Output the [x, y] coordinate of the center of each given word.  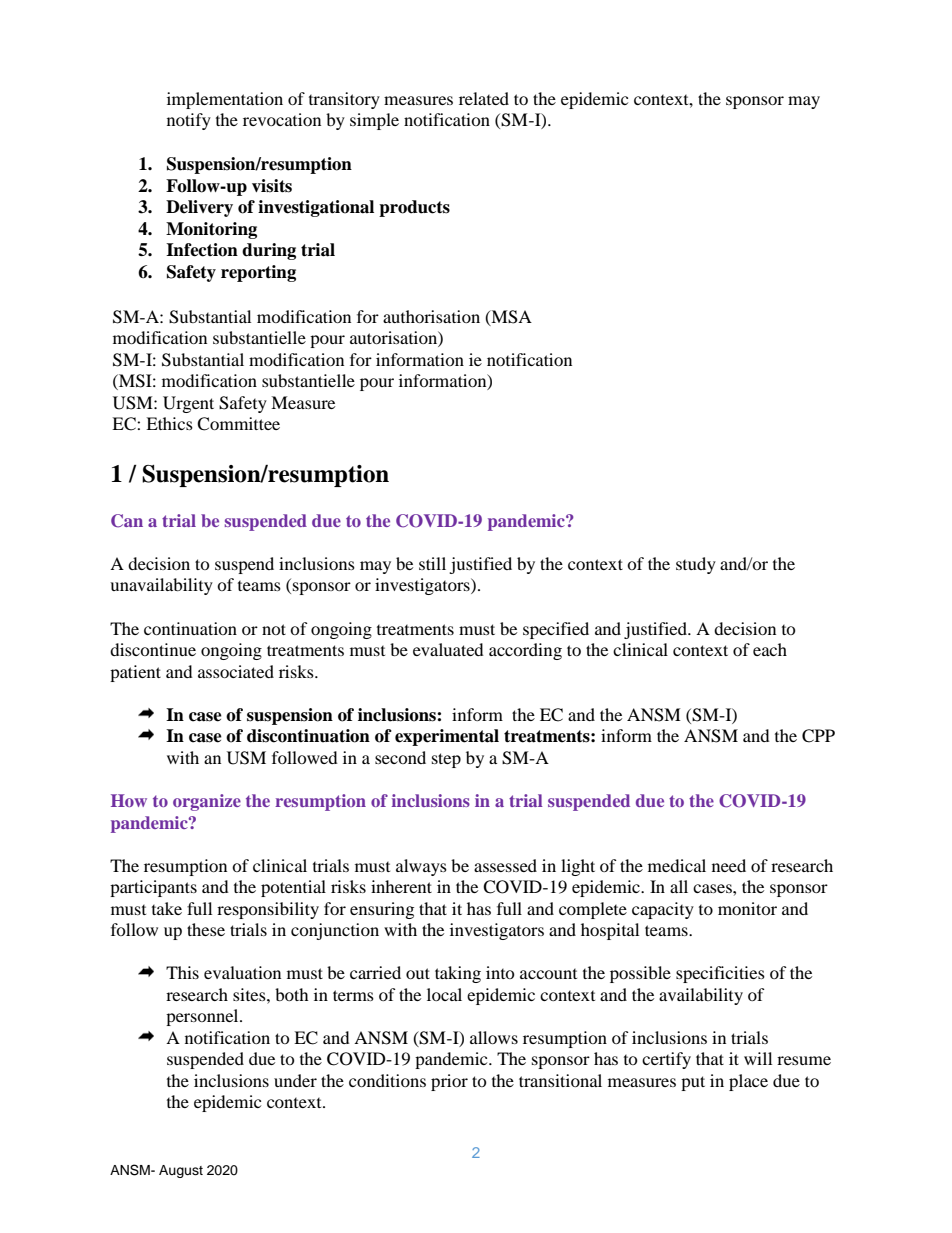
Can [127, 521]
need [729, 865]
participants [153, 888]
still [432, 563]
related [484, 98]
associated [236, 671]
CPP [818, 736]
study [696, 565]
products [414, 208]
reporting [258, 273]
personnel [203, 1017]
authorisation [431, 316]
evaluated [448, 649]
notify [189, 121]
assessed [505, 865]
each [770, 649]
